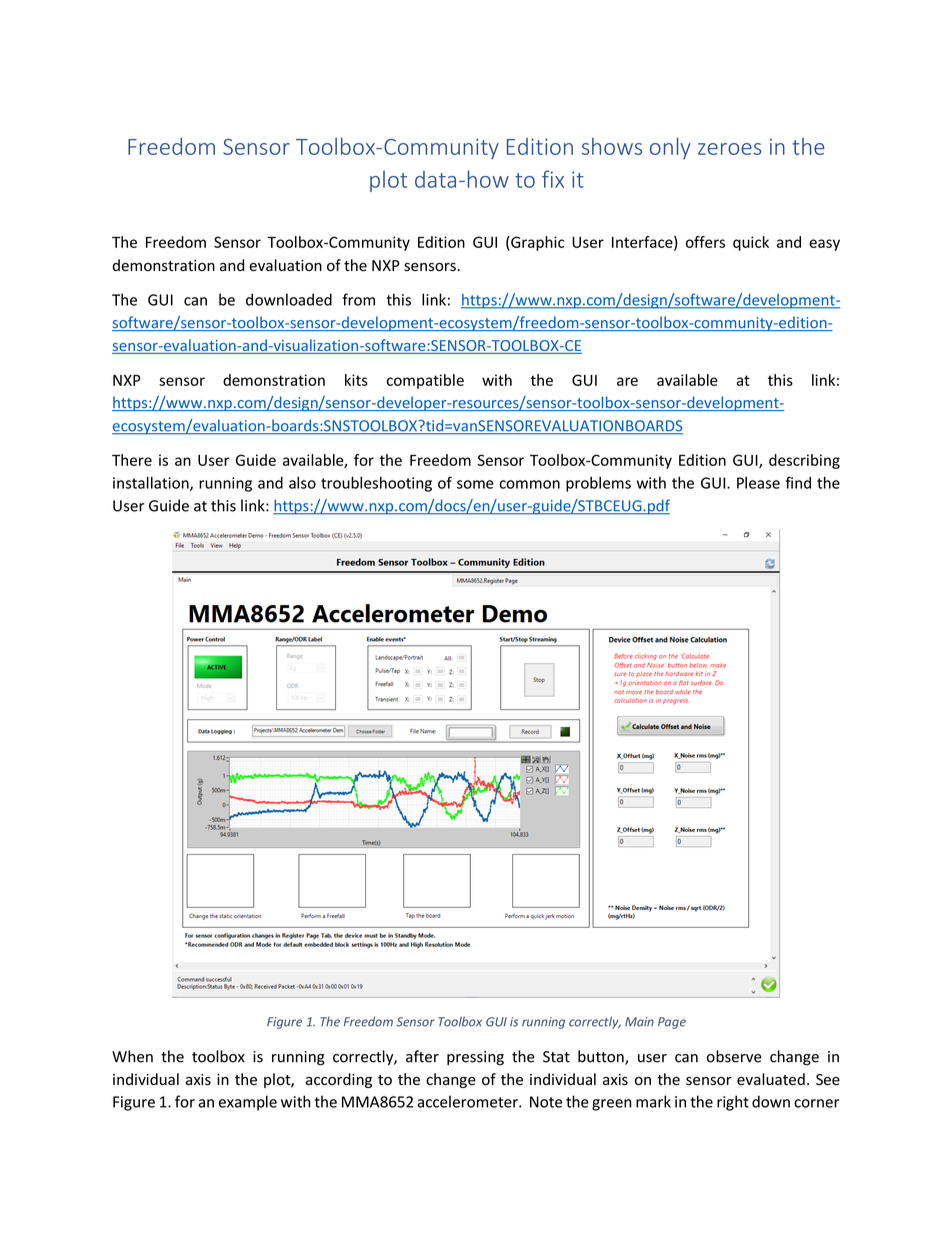 The height and width of the page is (1233, 952). What do you see at coordinates (358, 299) in the page?
I see `from` at bounding box center [358, 299].
